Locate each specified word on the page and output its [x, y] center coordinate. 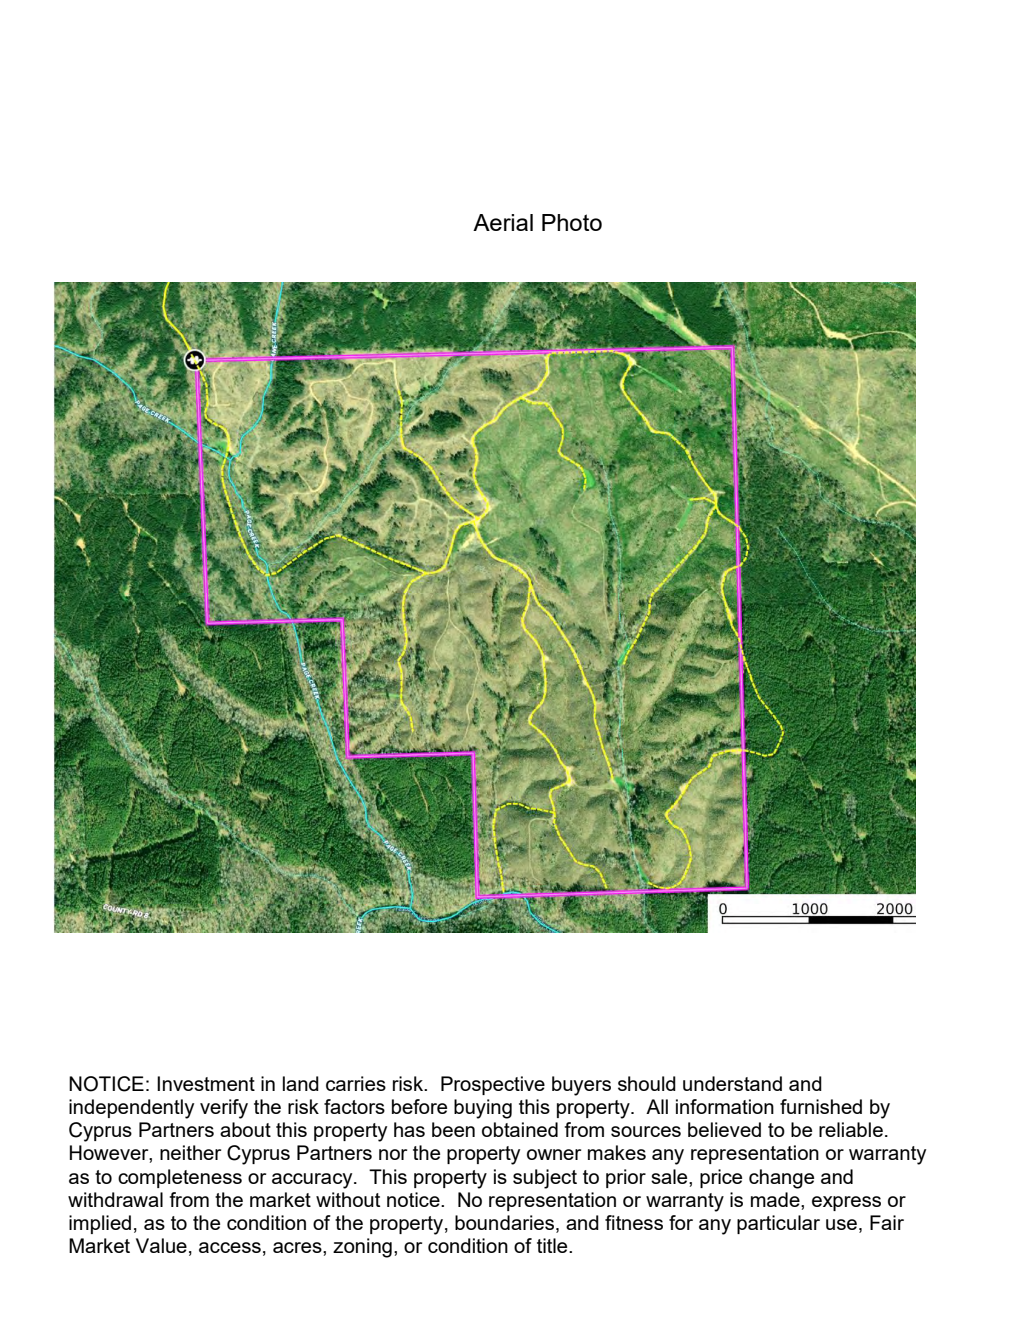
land [301, 1083]
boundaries [506, 1224]
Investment [206, 1083]
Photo [572, 222]
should [647, 1083]
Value [161, 1245]
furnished [821, 1106]
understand [732, 1083]
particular [778, 1224]
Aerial [503, 222]
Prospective [493, 1085]
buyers [581, 1086]
